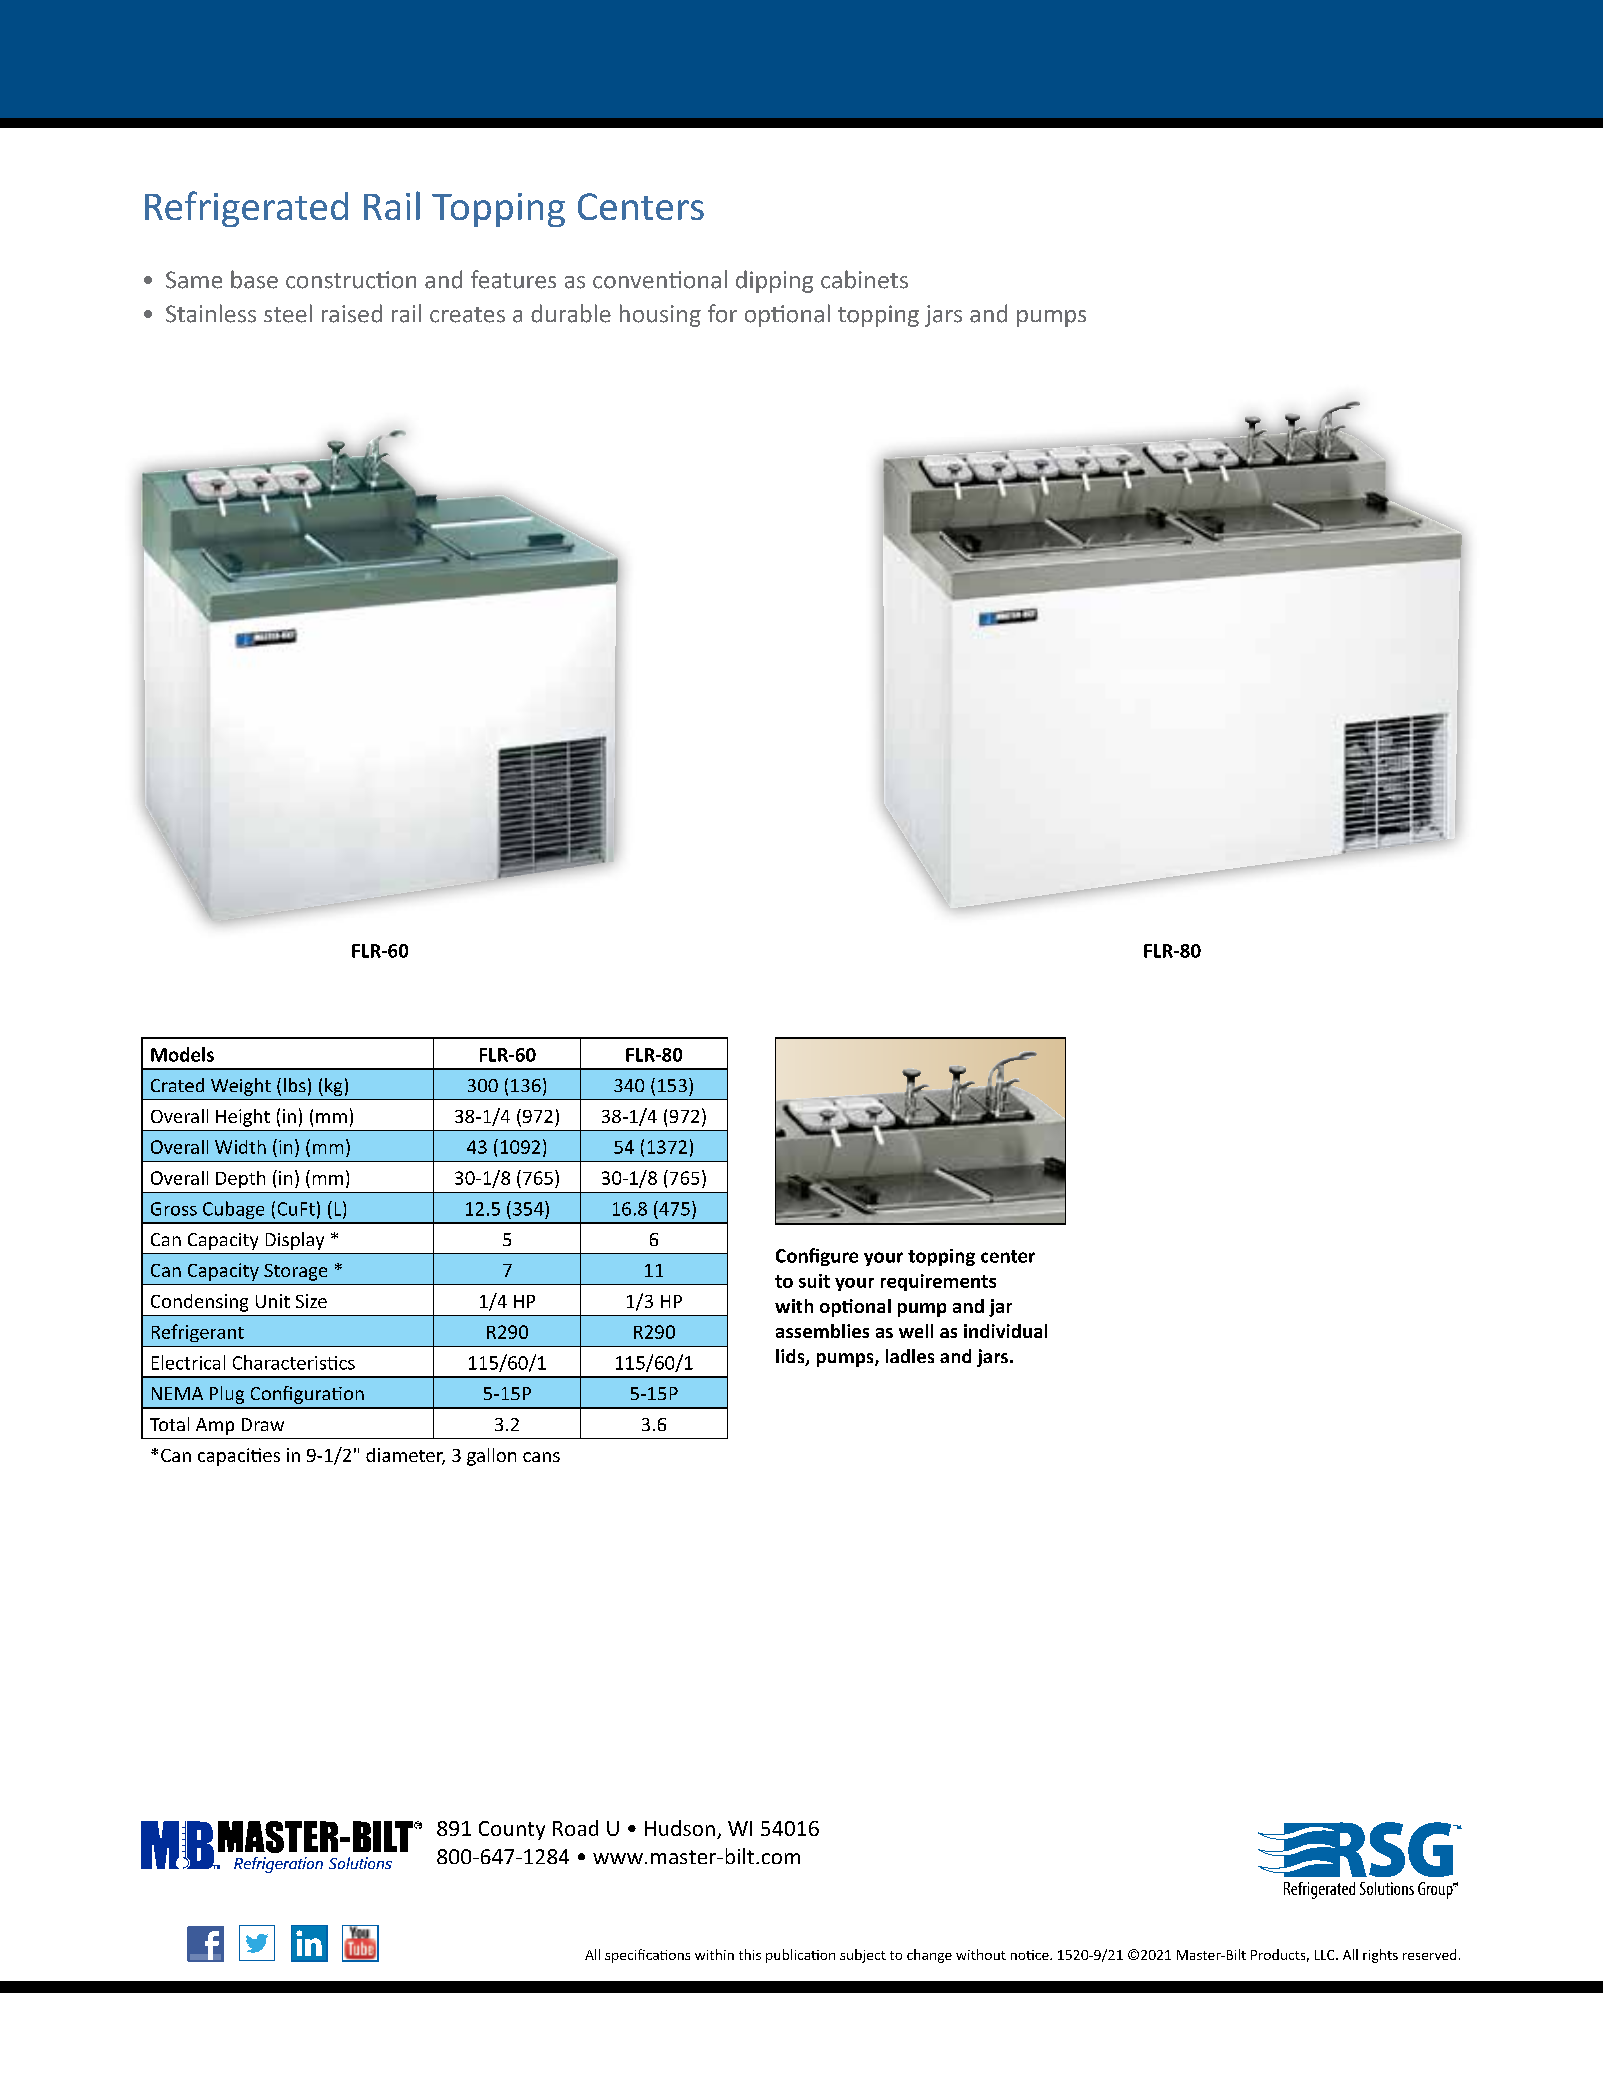 This screenshot has width=1603, height=2075. What do you see at coordinates (351, 280) in the screenshot?
I see `construction` at bounding box center [351, 280].
